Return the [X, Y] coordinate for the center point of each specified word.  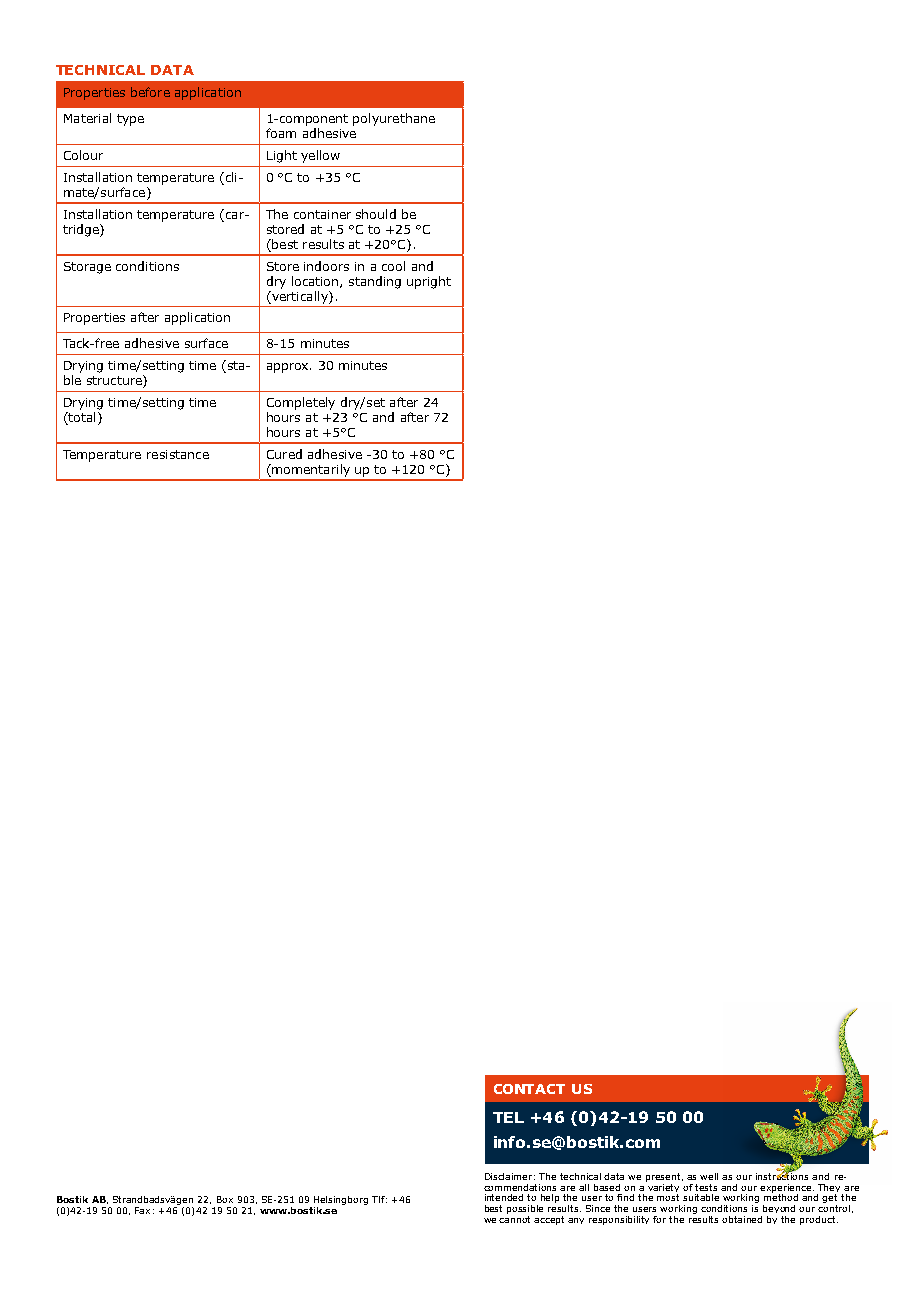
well [709, 1176]
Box [225, 1199]
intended [504, 1197]
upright [429, 282]
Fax [142, 1210]
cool [393, 266]
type [130, 120]
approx [289, 368]
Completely [301, 403]
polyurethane [394, 119]
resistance [178, 454]
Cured [284, 454]
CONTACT [529, 1089]
